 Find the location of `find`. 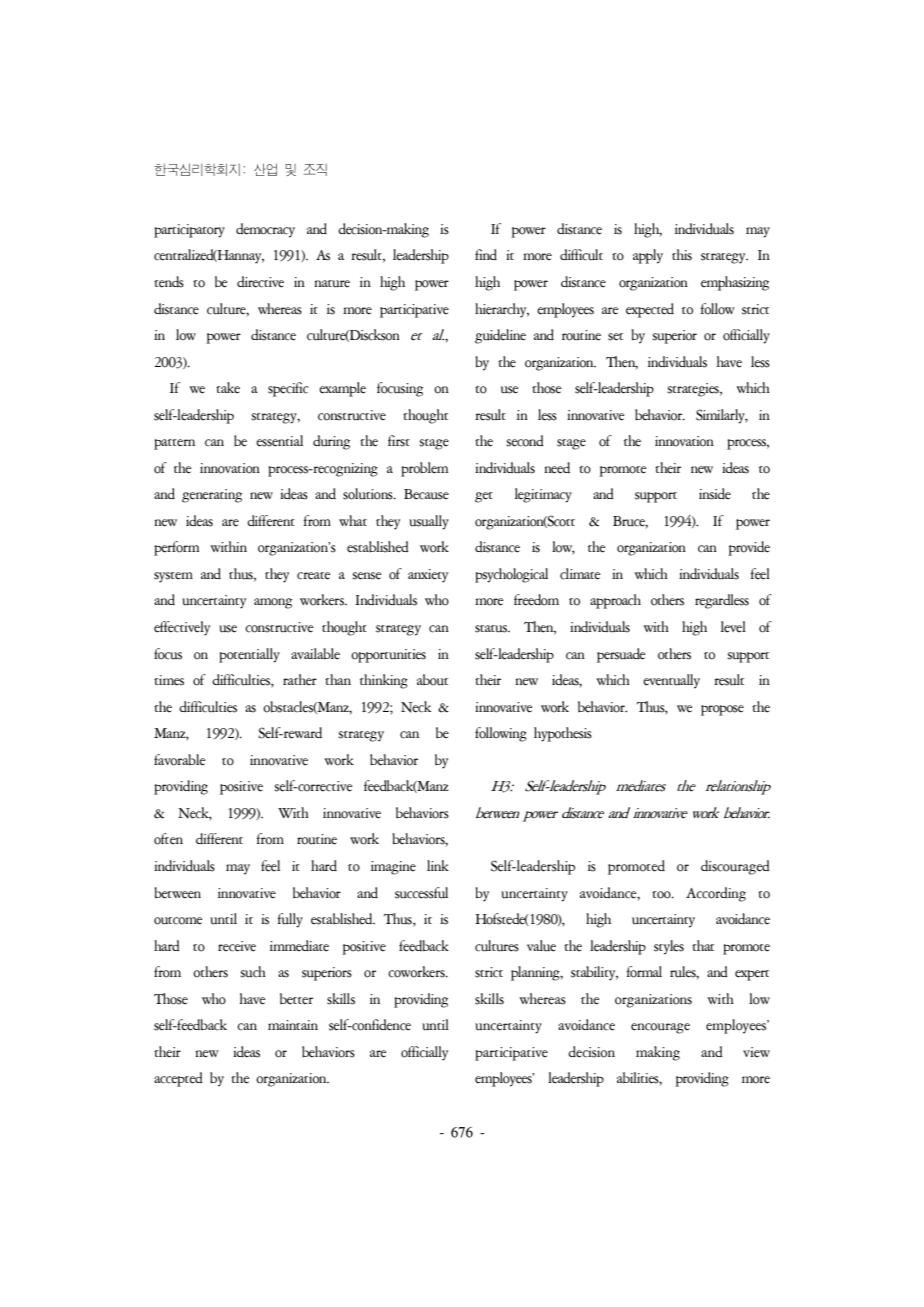

find is located at coordinates (486, 254).
